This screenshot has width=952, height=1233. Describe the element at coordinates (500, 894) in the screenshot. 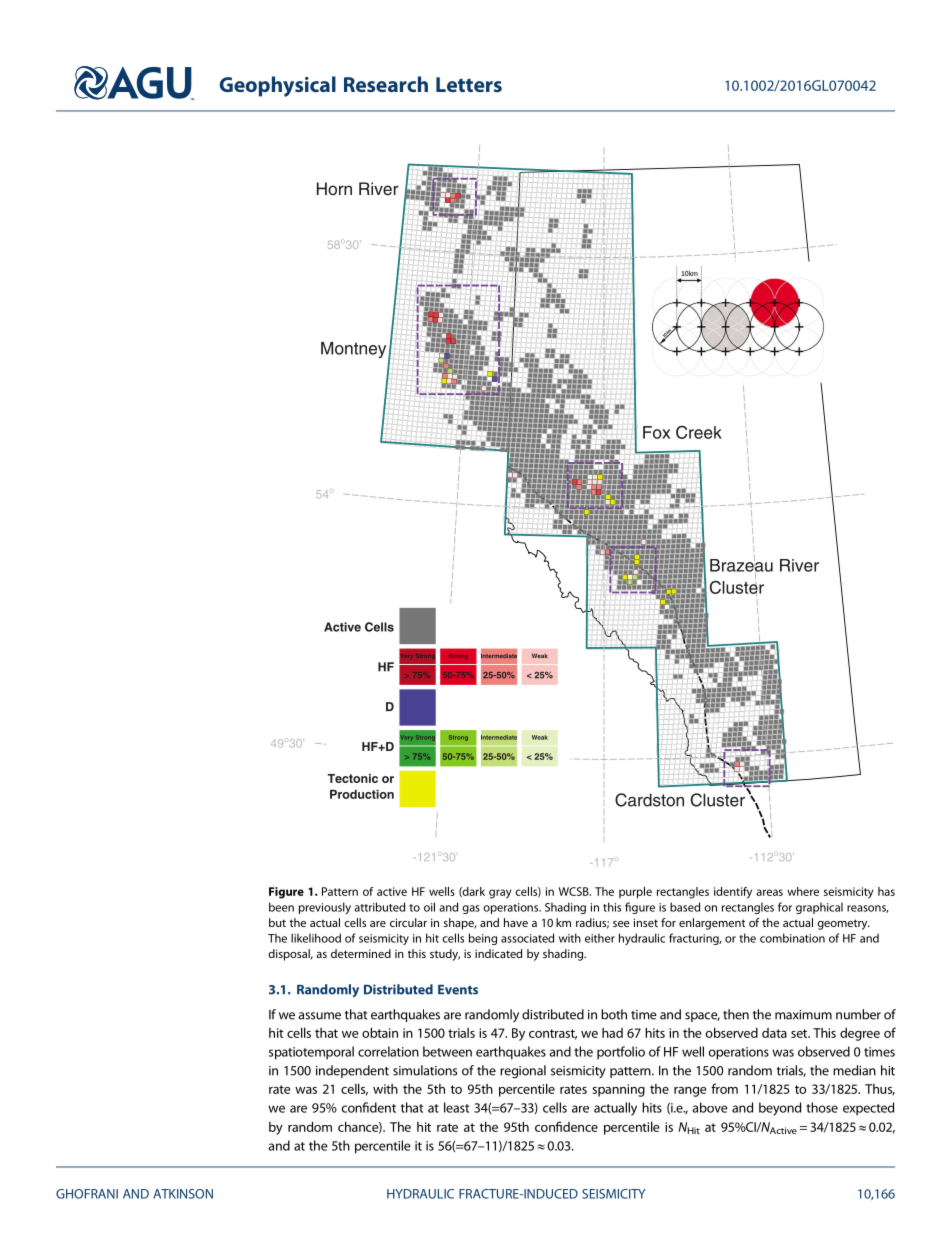

I see `gray` at that location.
